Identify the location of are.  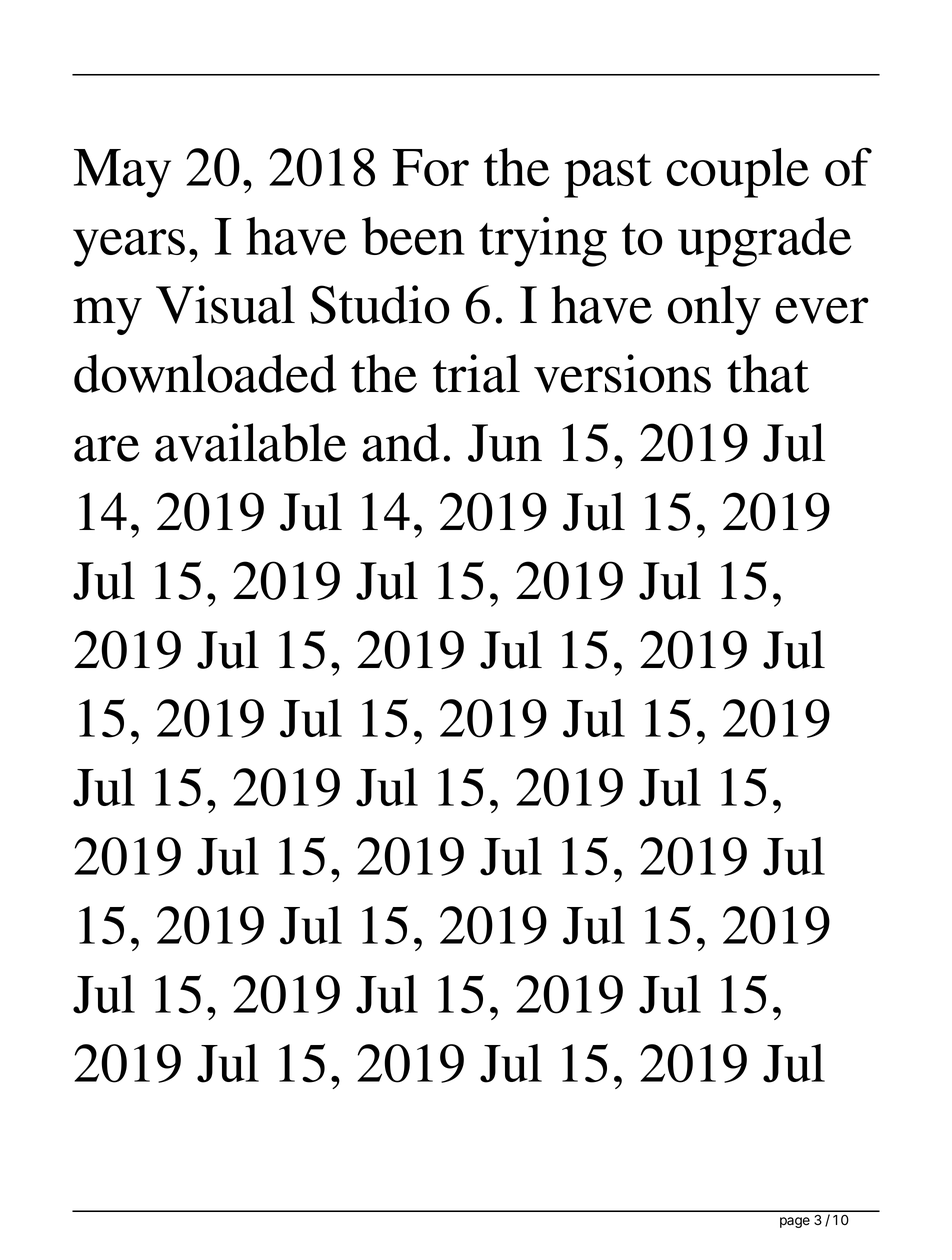
(107, 448).
